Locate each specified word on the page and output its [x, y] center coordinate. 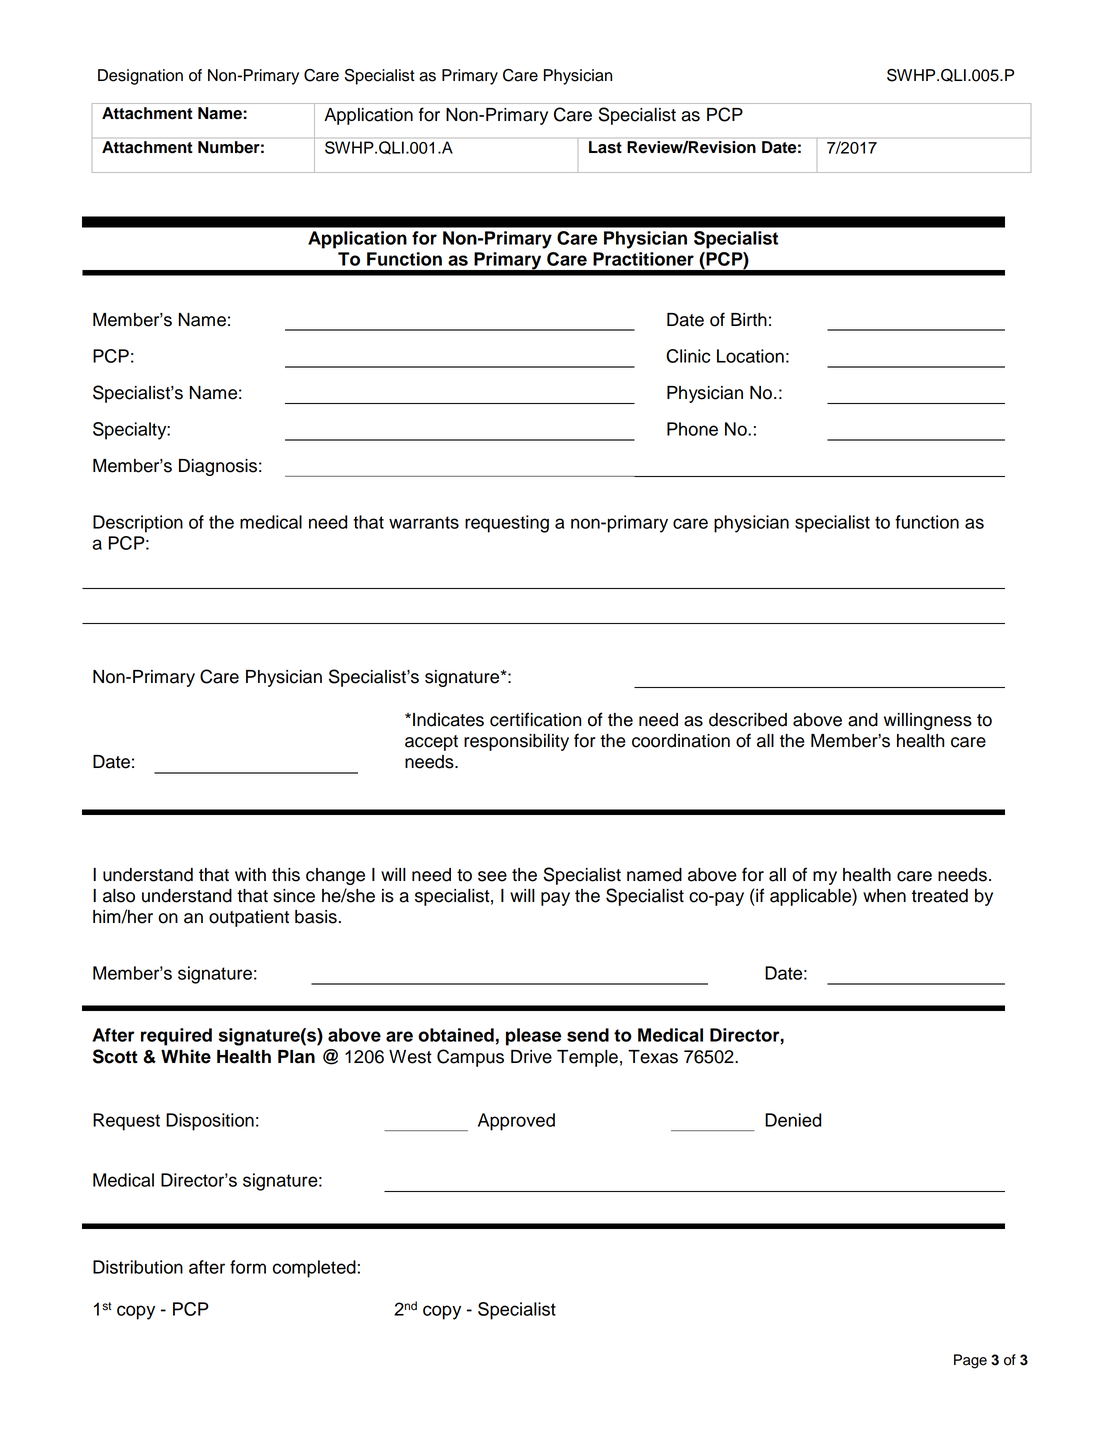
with [250, 874]
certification [535, 719]
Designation [140, 77]
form [248, 1267]
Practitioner [643, 259]
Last [605, 147]
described [748, 720]
